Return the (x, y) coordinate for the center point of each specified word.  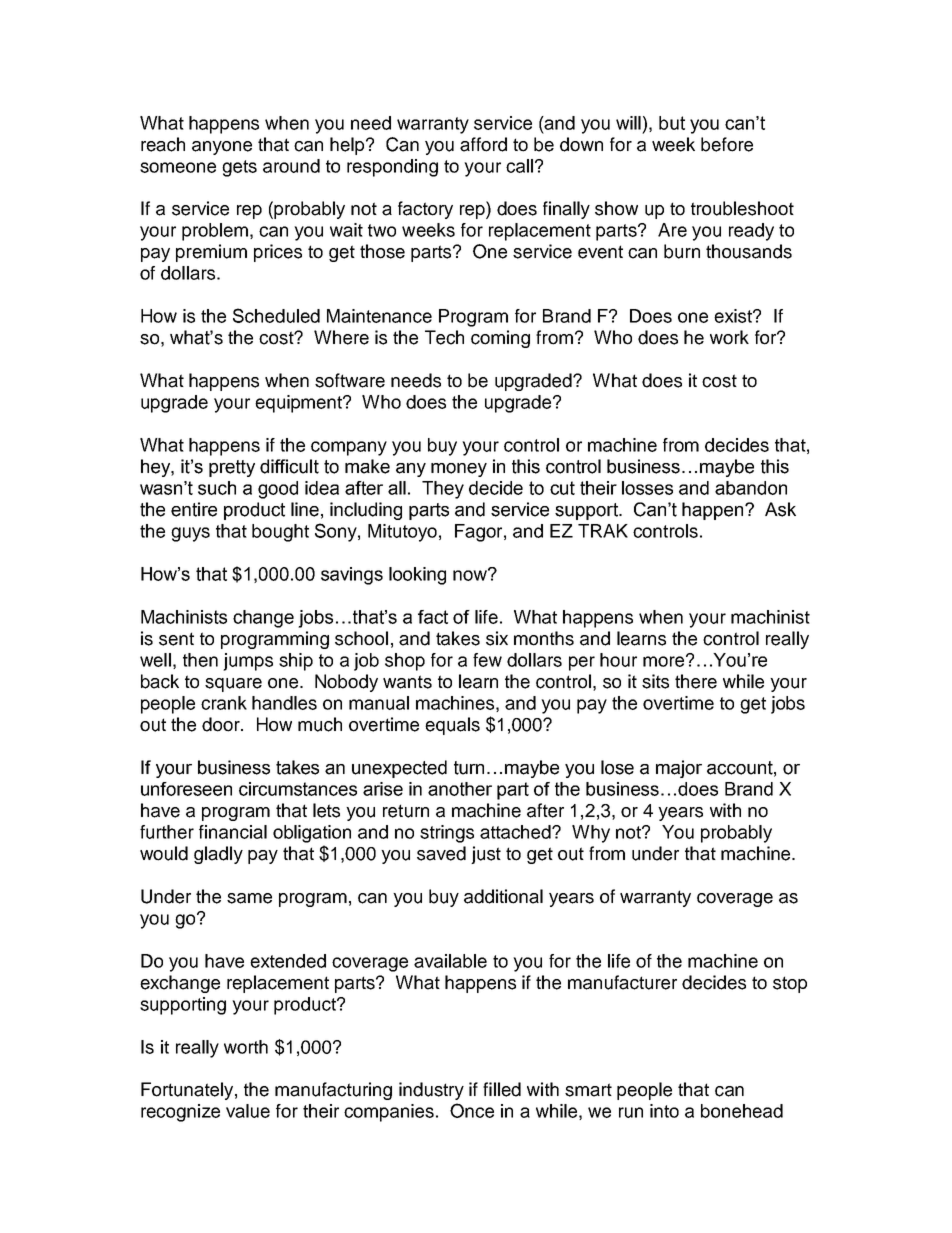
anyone (222, 148)
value (248, 1111)
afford (483, 144)
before (727, 144)
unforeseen (186, 789)
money (459, 470)
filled (502, 1089)
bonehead (742, 1111)
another (460, 789)
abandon (751, 488)
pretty (232, 468)
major (679, 769)
